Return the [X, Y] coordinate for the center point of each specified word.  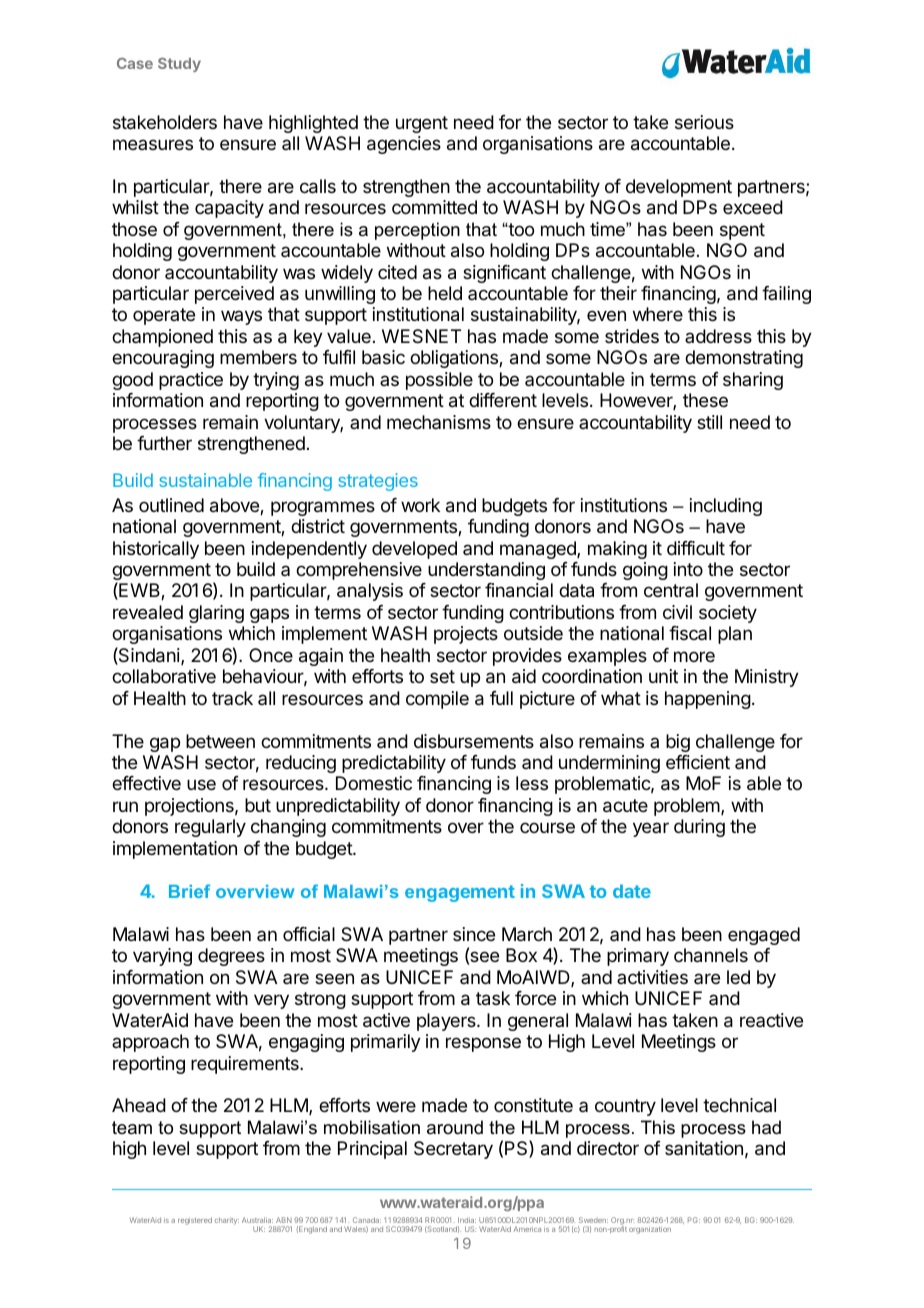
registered [195, 1221]
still [709, 422]
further [164, 443]
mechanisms [439, 422]
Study [179, 65]
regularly [210, 828]
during [699, 828]
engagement [460, 893]
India [467, 1220]
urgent [422, 124]
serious [704, 122]
